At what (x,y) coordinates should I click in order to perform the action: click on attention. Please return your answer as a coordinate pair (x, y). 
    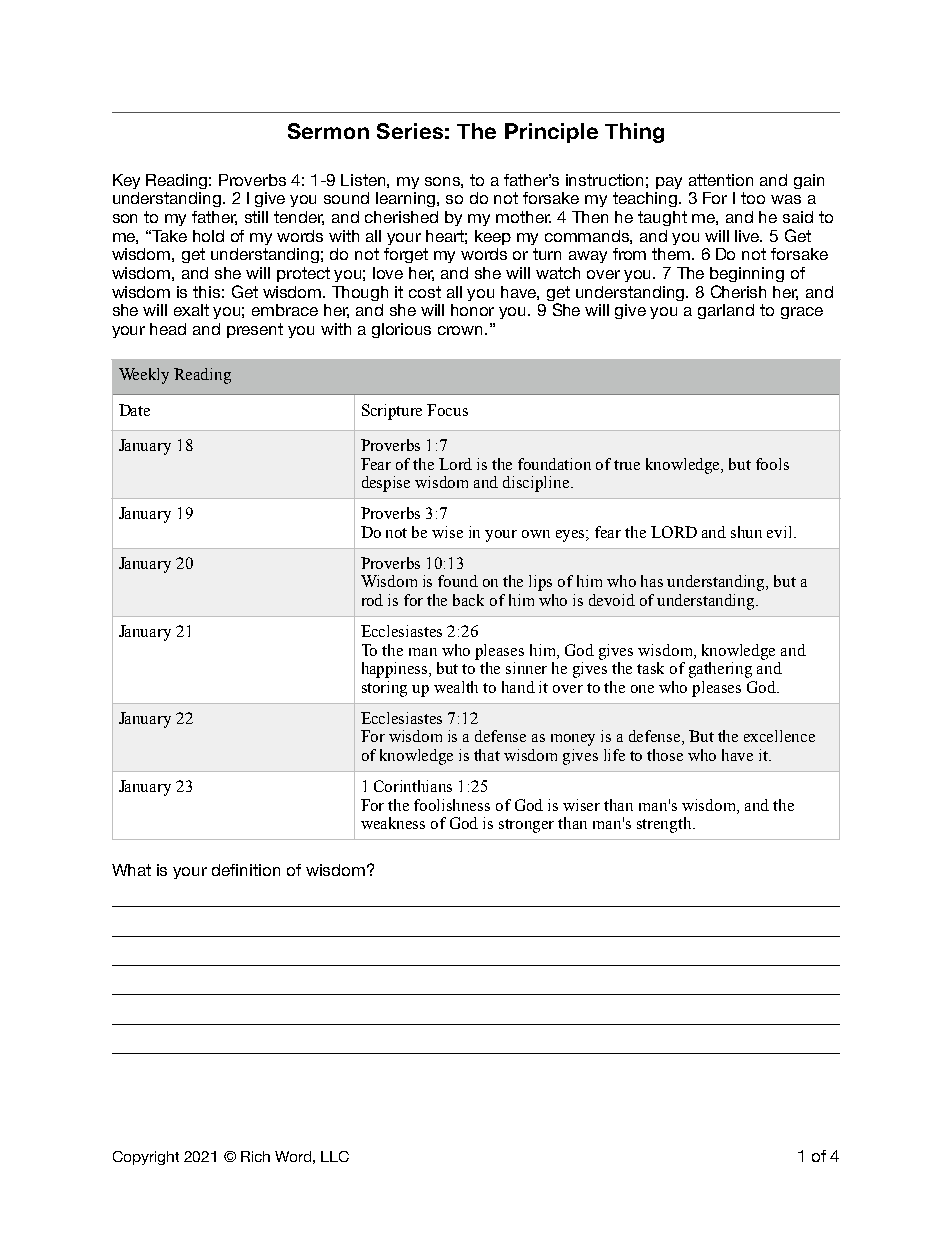
    Looking at the image, I should click on (721, 180).
